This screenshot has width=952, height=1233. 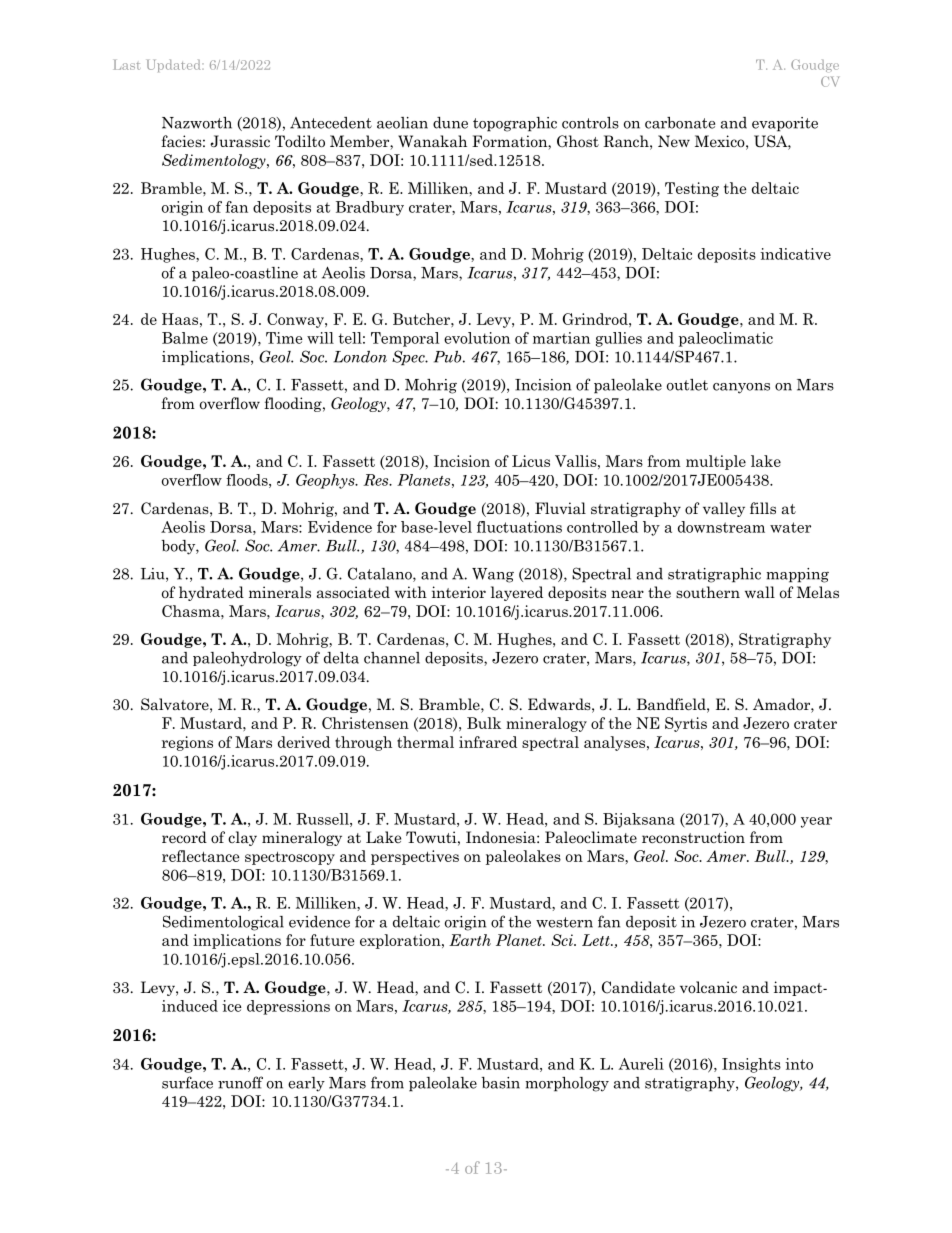 I want to click on reconstruction, so click(x=693, y=837).
